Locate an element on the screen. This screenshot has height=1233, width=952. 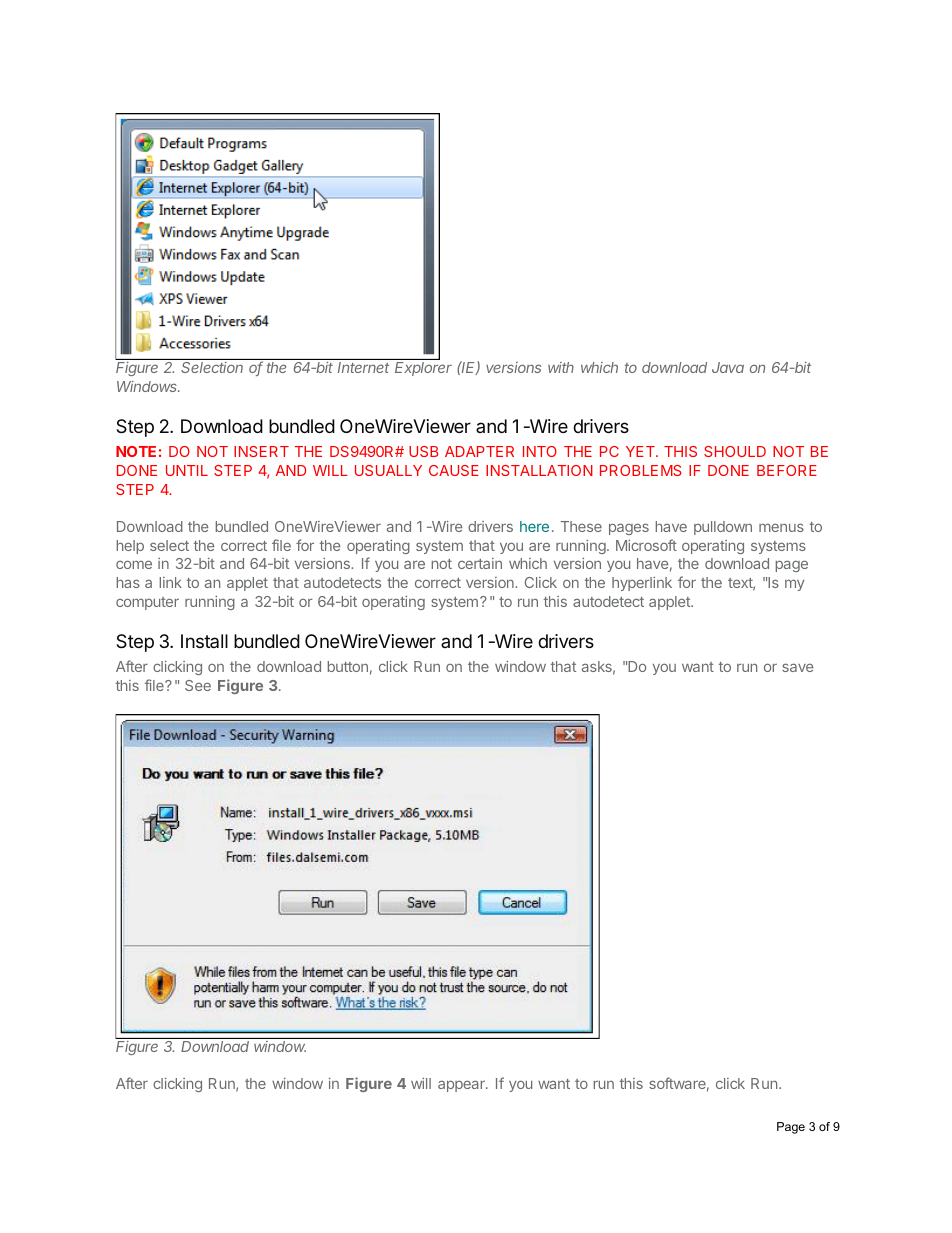
Explorer is located at coordinates (423, 369).
